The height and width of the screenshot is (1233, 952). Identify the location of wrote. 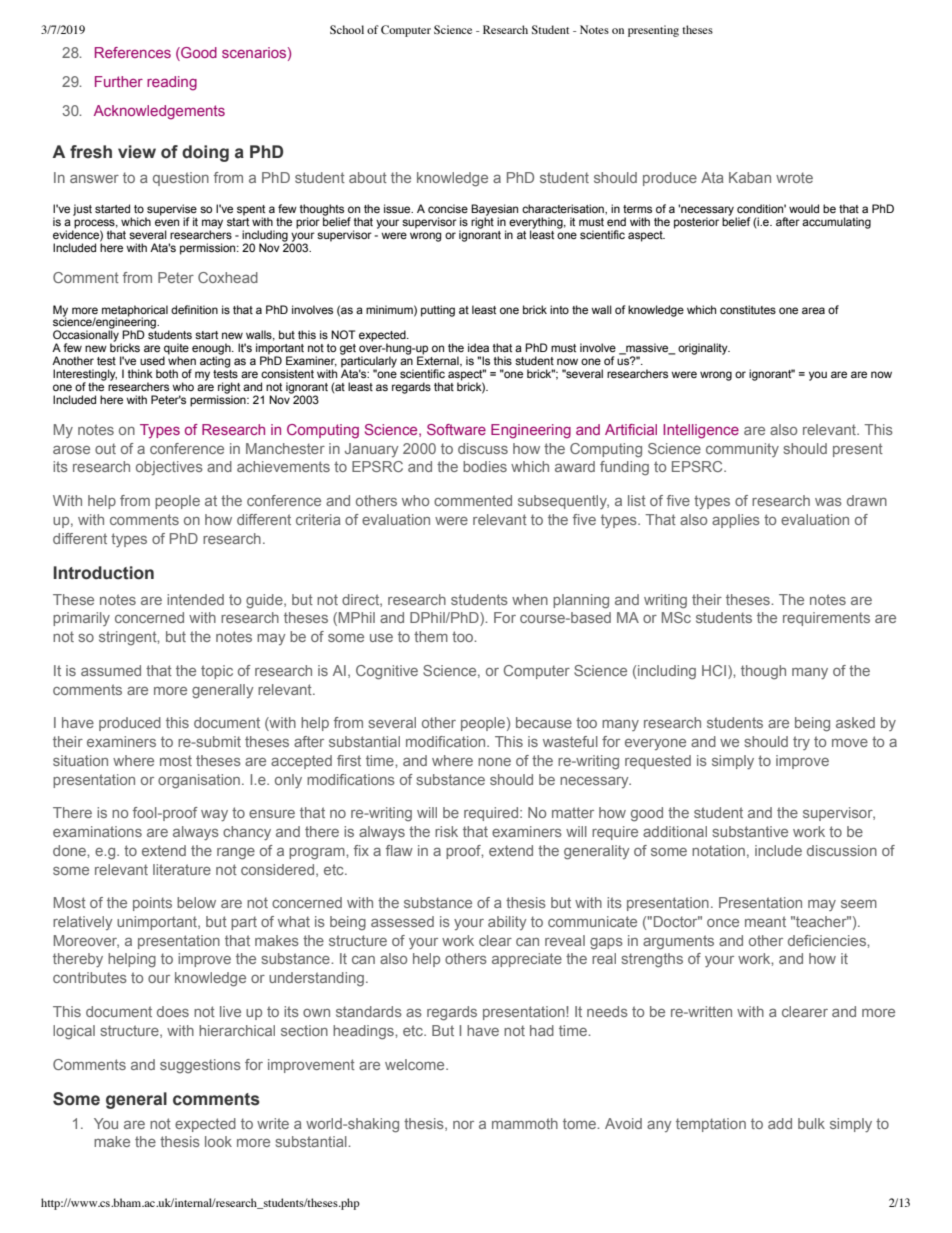
(794, 177).
